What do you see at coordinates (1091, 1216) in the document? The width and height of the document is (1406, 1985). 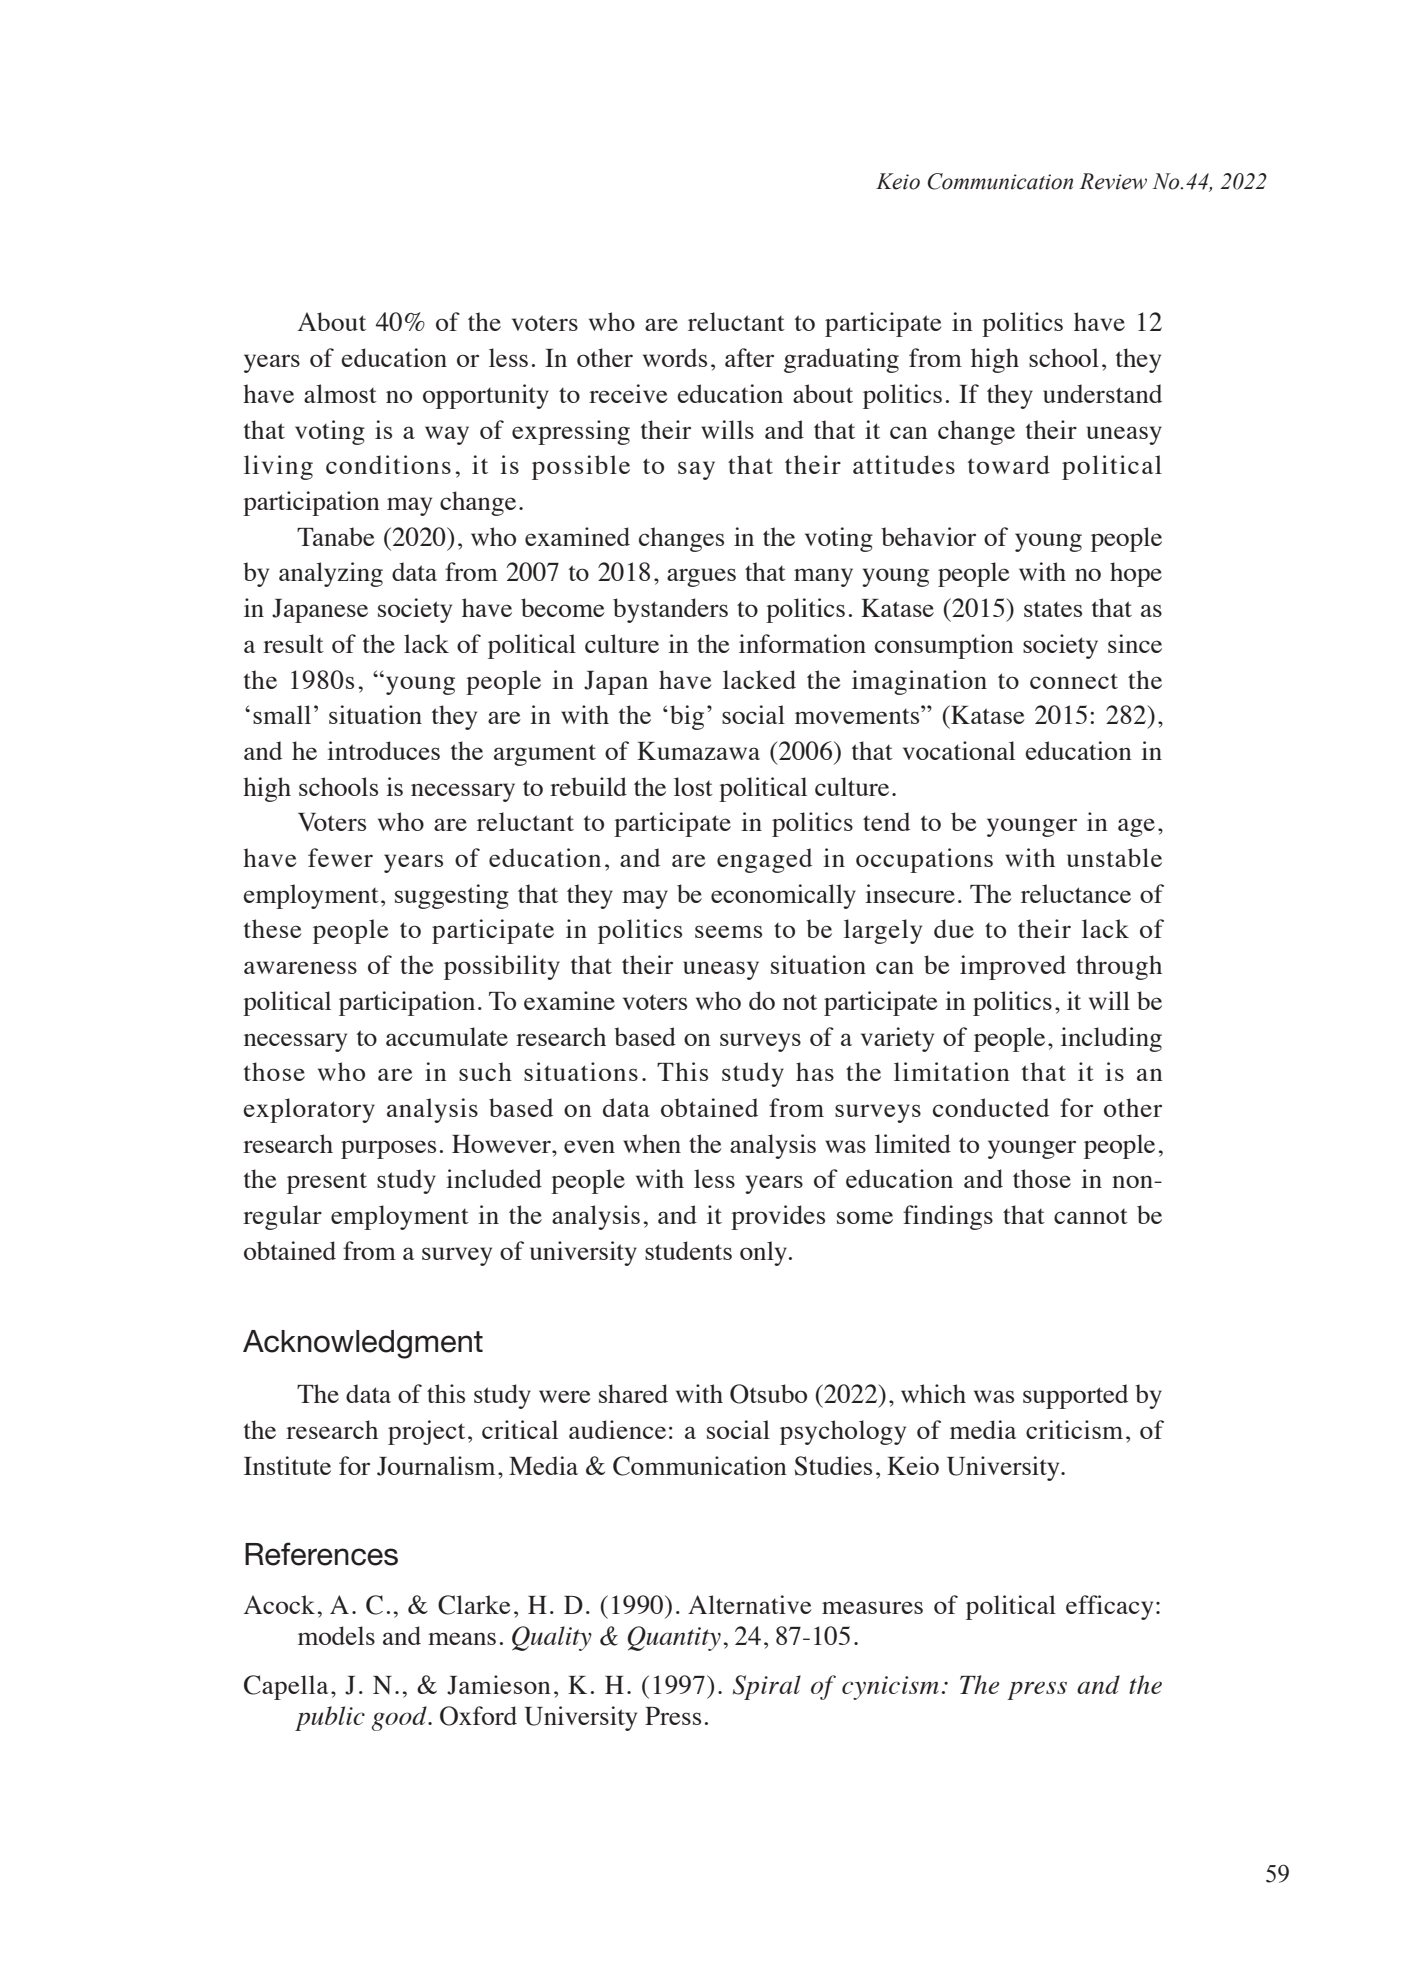 I see `cannot` at bounding box center [1091, 1216].
